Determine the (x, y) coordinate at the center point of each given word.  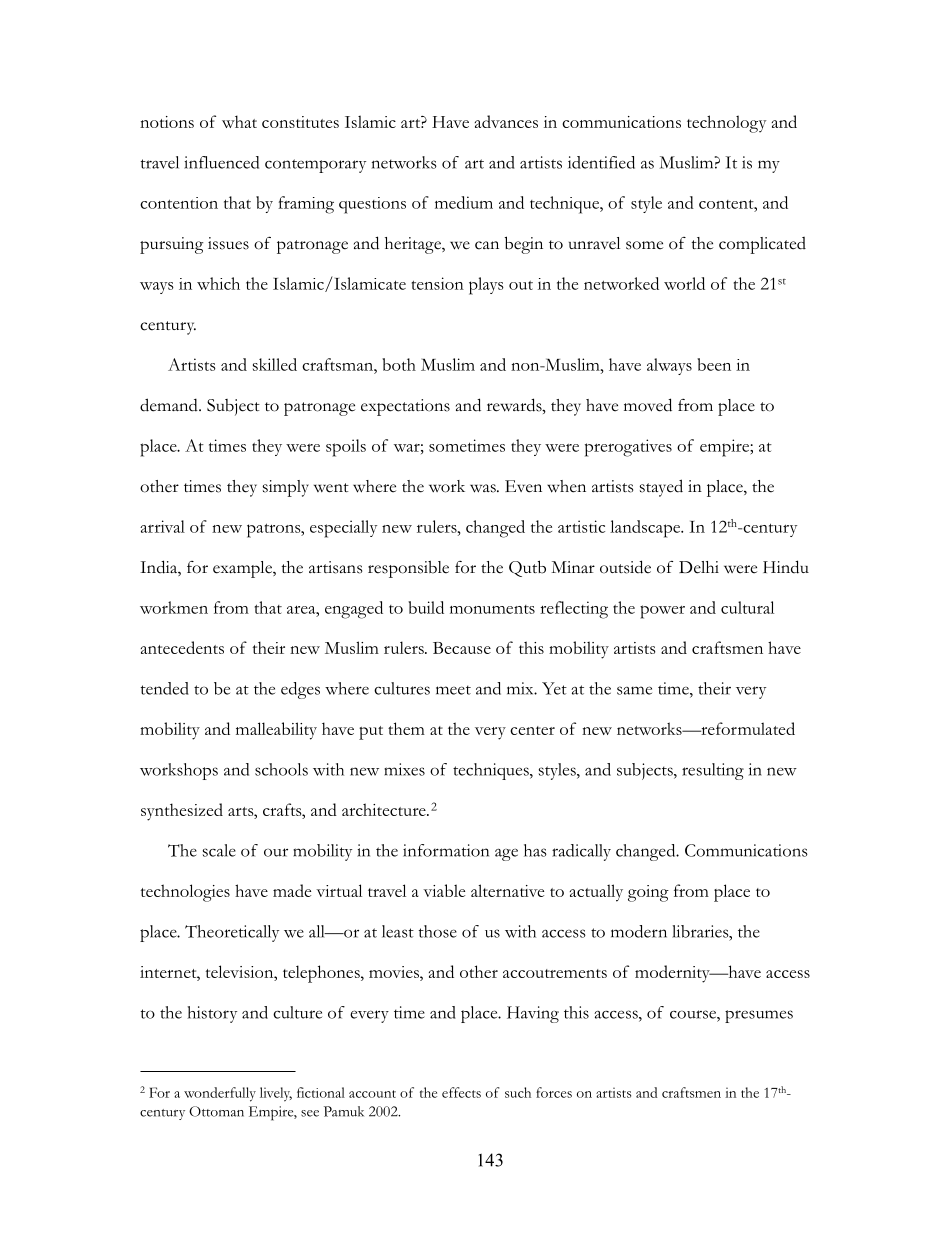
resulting (713, 771)
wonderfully (220, 1094)
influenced (221, 162)
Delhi (699, 567)
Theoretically (232, 933)
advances (506, 121)
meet (453, 690)
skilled (275, 364)
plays (486, 286)
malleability (276, 731)
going (648, 893)
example (243, 569)
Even (523, 486)
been (714, 364)
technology (726, 124)
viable (444, 890)
